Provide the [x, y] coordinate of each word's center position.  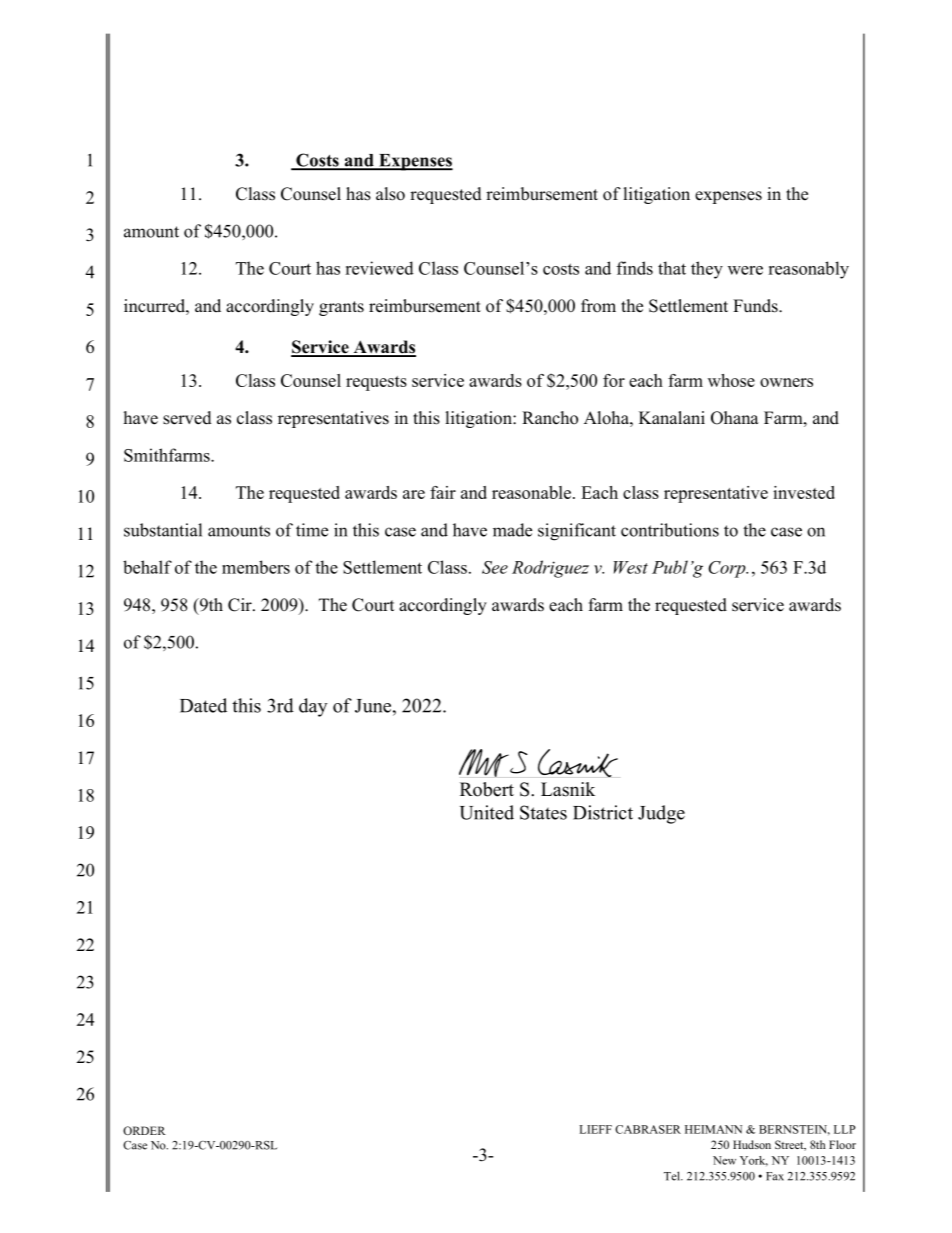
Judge [661, 814]
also [390, 194]
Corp [728, 569]
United [487, 812]
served [187, 418]
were [745, 270]
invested [804, 492]
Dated [203, 705]
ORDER [144, 1130]
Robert [487, 789]
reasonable [531, 492]
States [543, 812]
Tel [673, 1176]
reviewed [379, 268]
